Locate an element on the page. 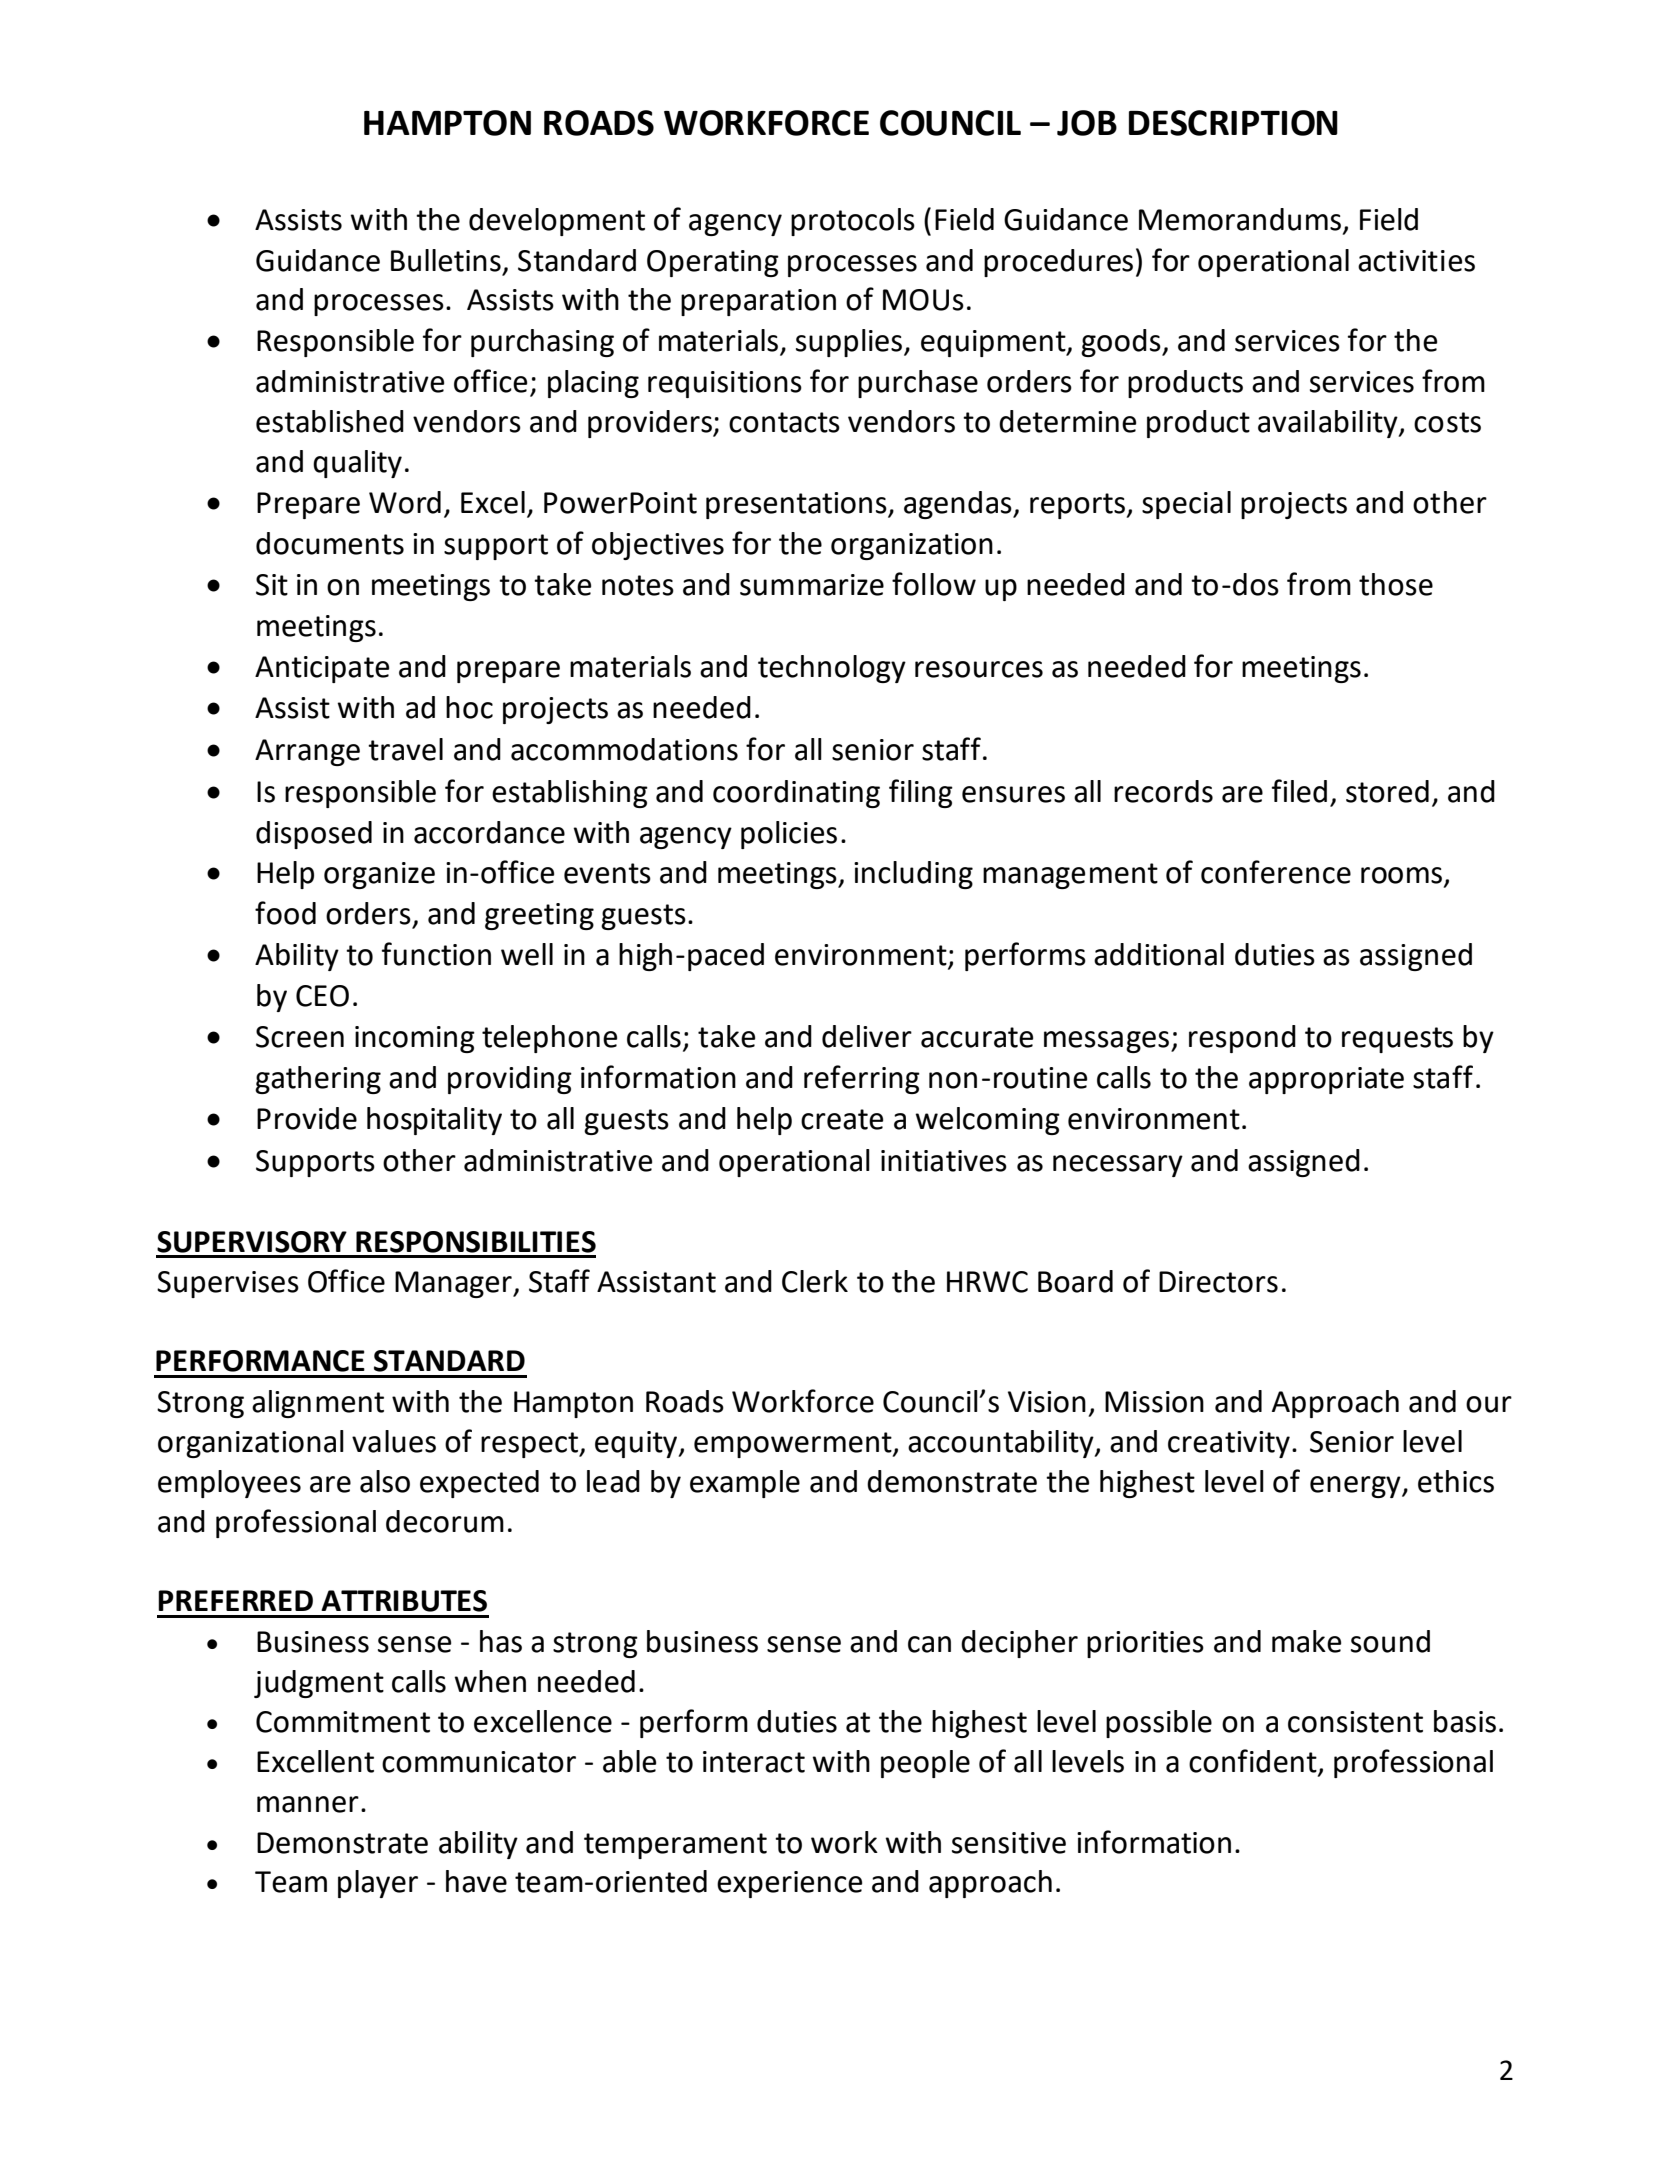  technology is located at coordinates (832, 669).
